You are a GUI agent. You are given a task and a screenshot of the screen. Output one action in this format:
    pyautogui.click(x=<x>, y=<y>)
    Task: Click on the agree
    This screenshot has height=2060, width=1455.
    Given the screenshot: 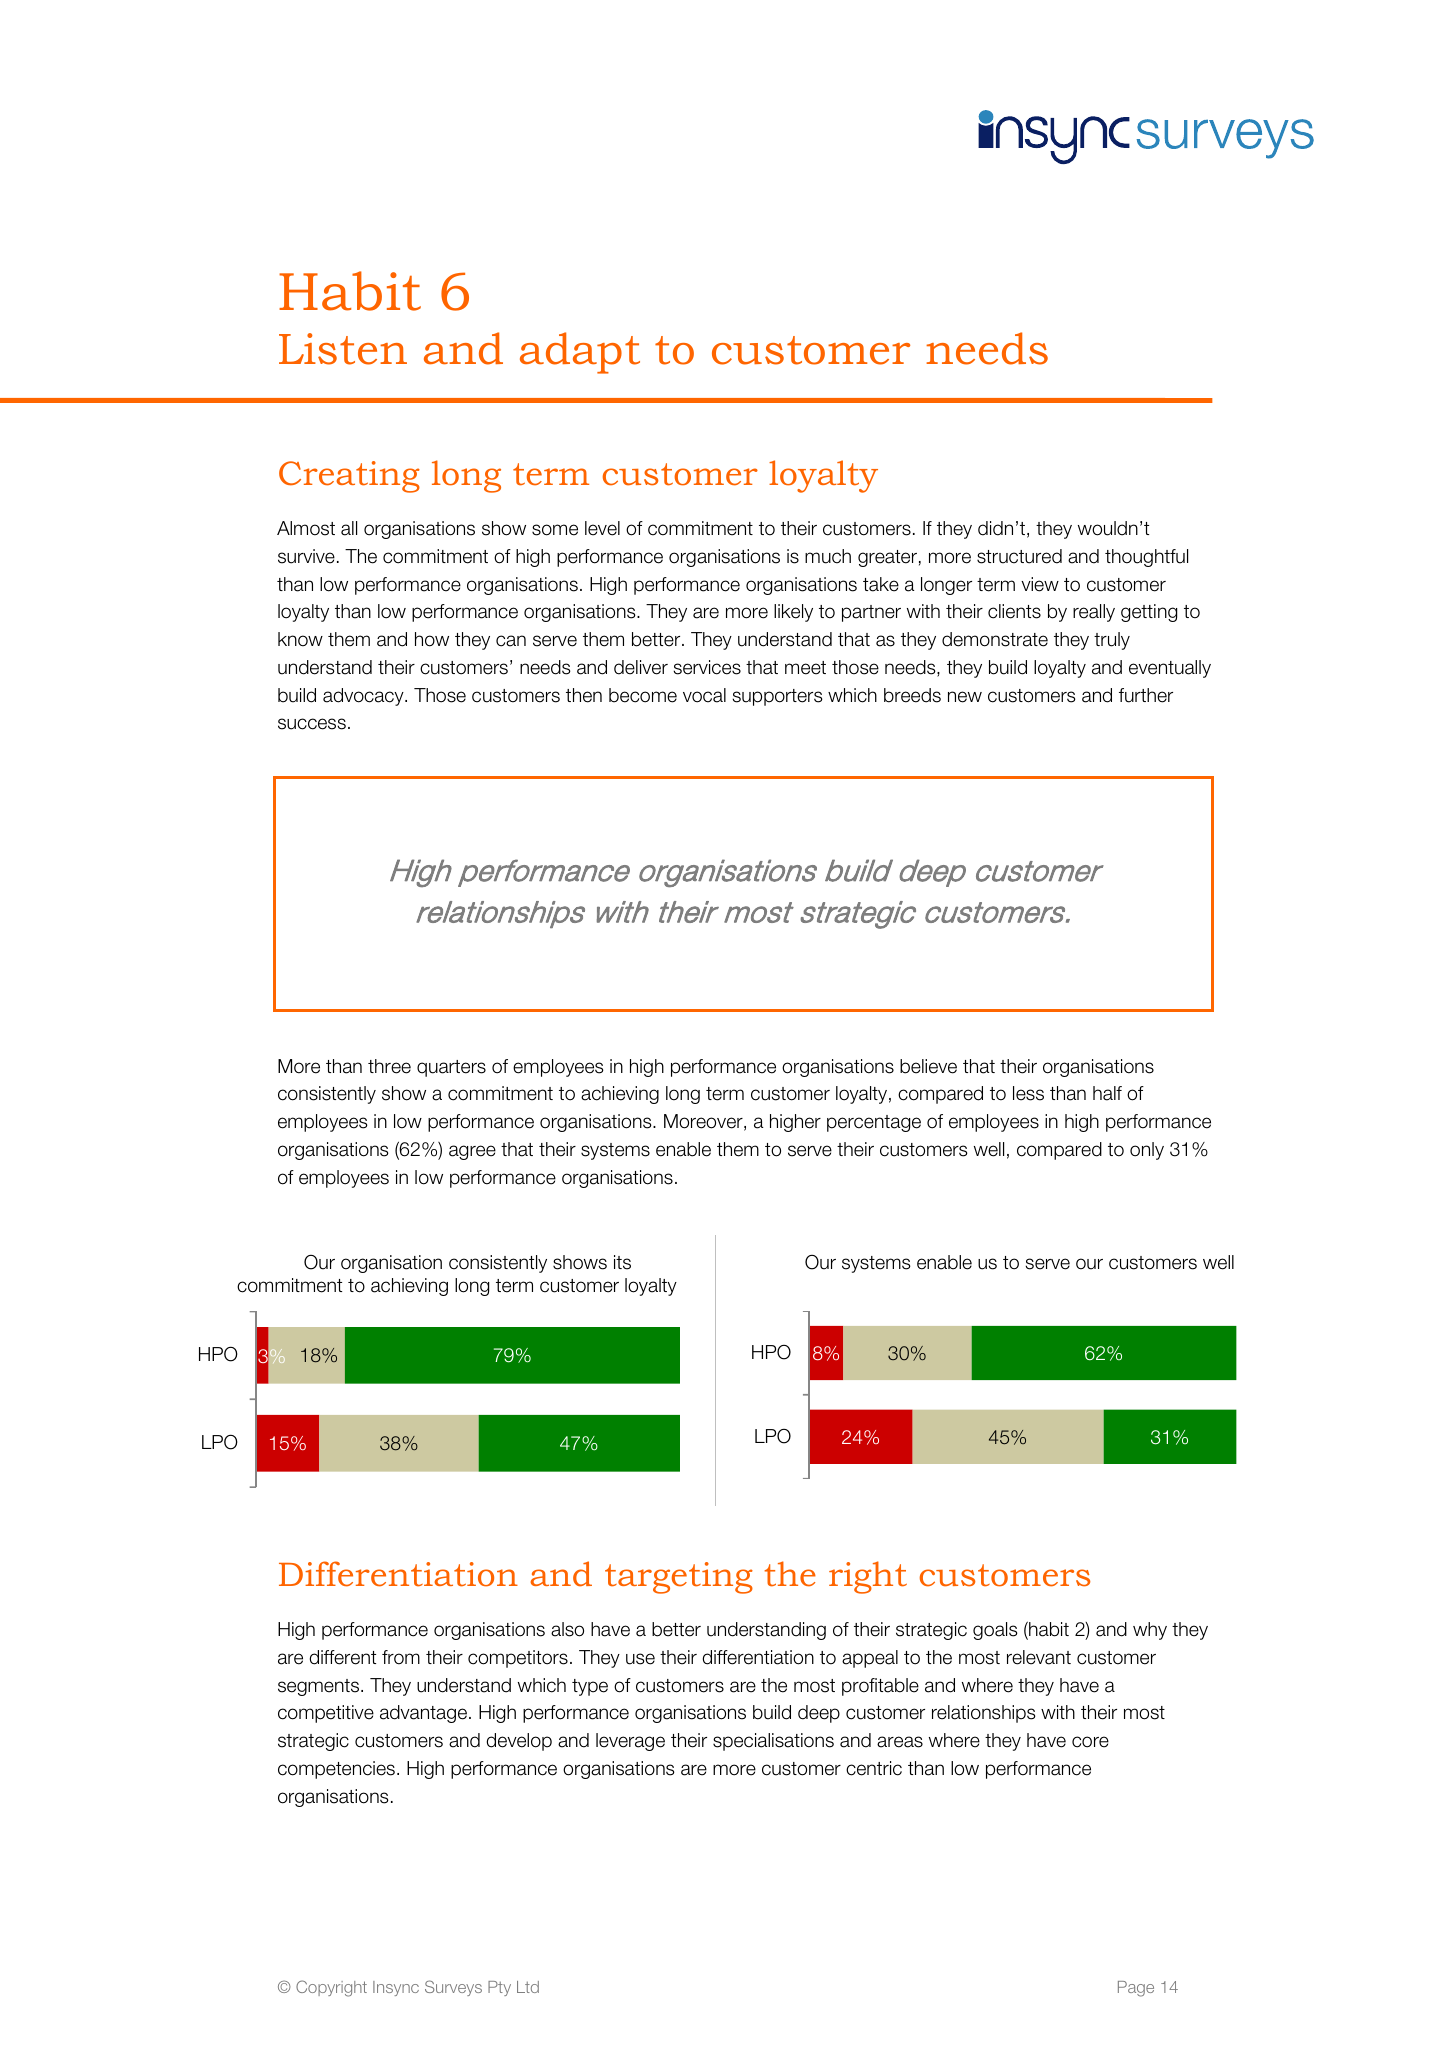 What is the action you would take?
    pyautogui.click(x=472, y=1152)
